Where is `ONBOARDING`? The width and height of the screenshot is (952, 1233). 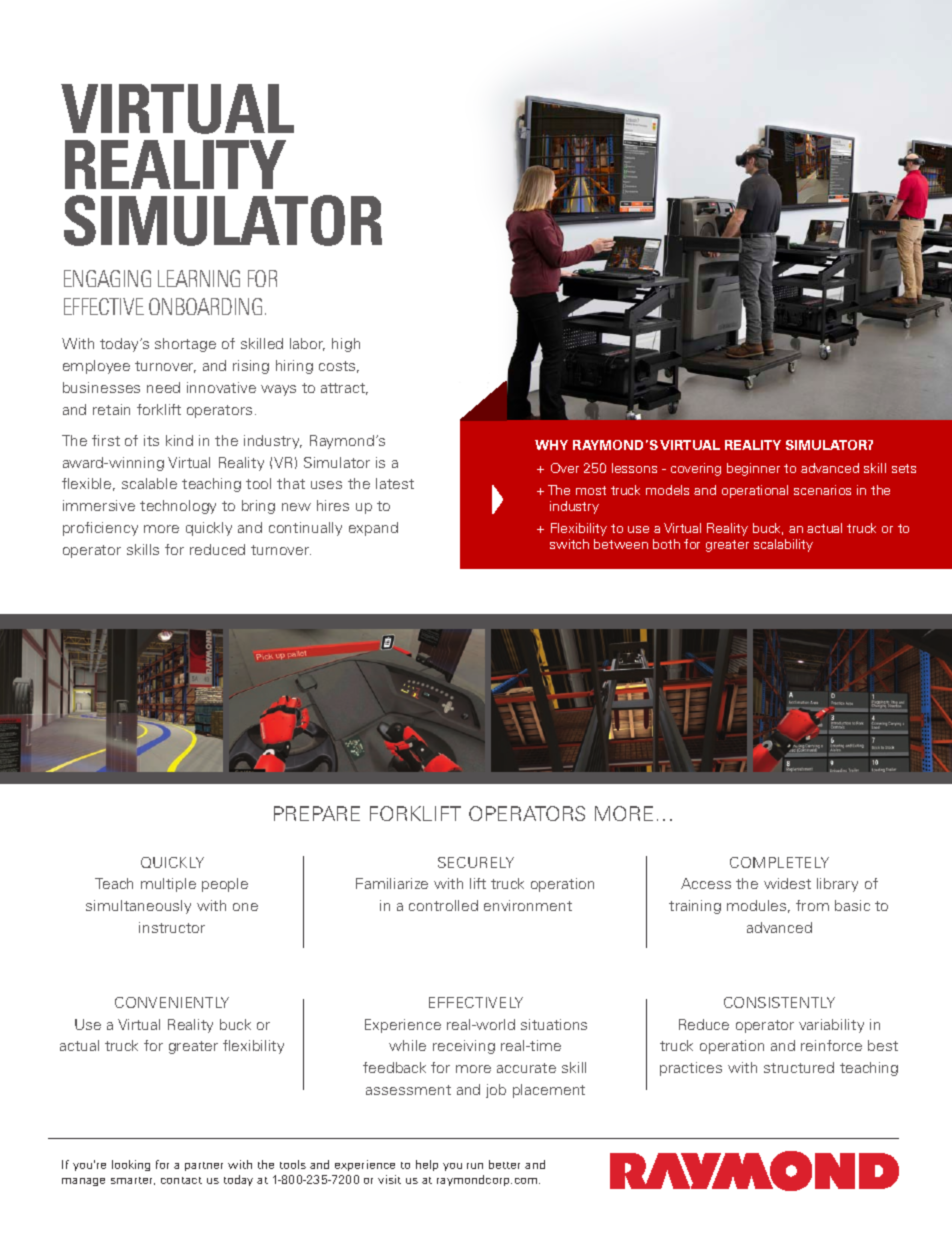
ONBOARDING is located at coordinates (205, 306).
